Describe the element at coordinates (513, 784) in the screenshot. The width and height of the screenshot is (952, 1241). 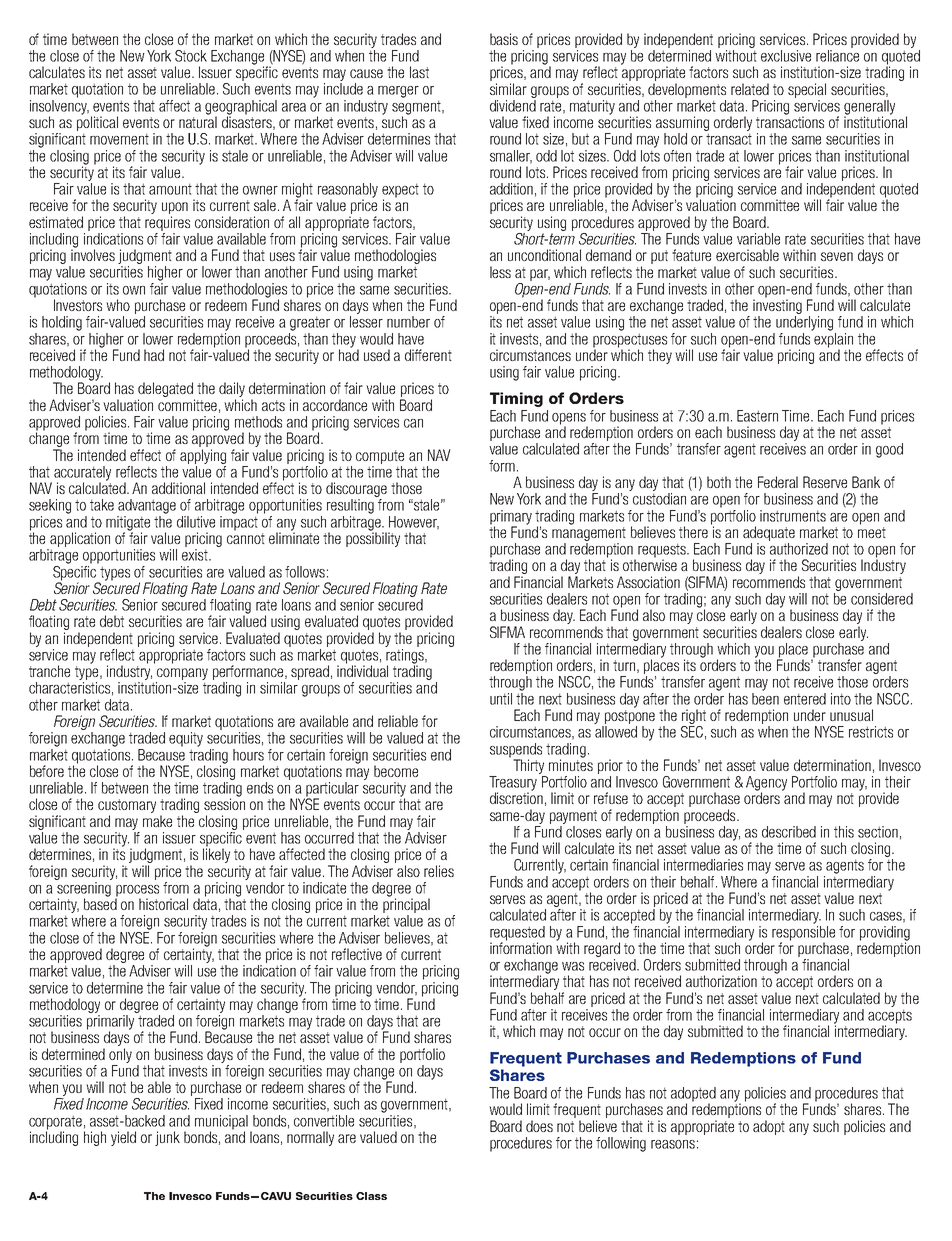
I see `Treasury` at that location.
